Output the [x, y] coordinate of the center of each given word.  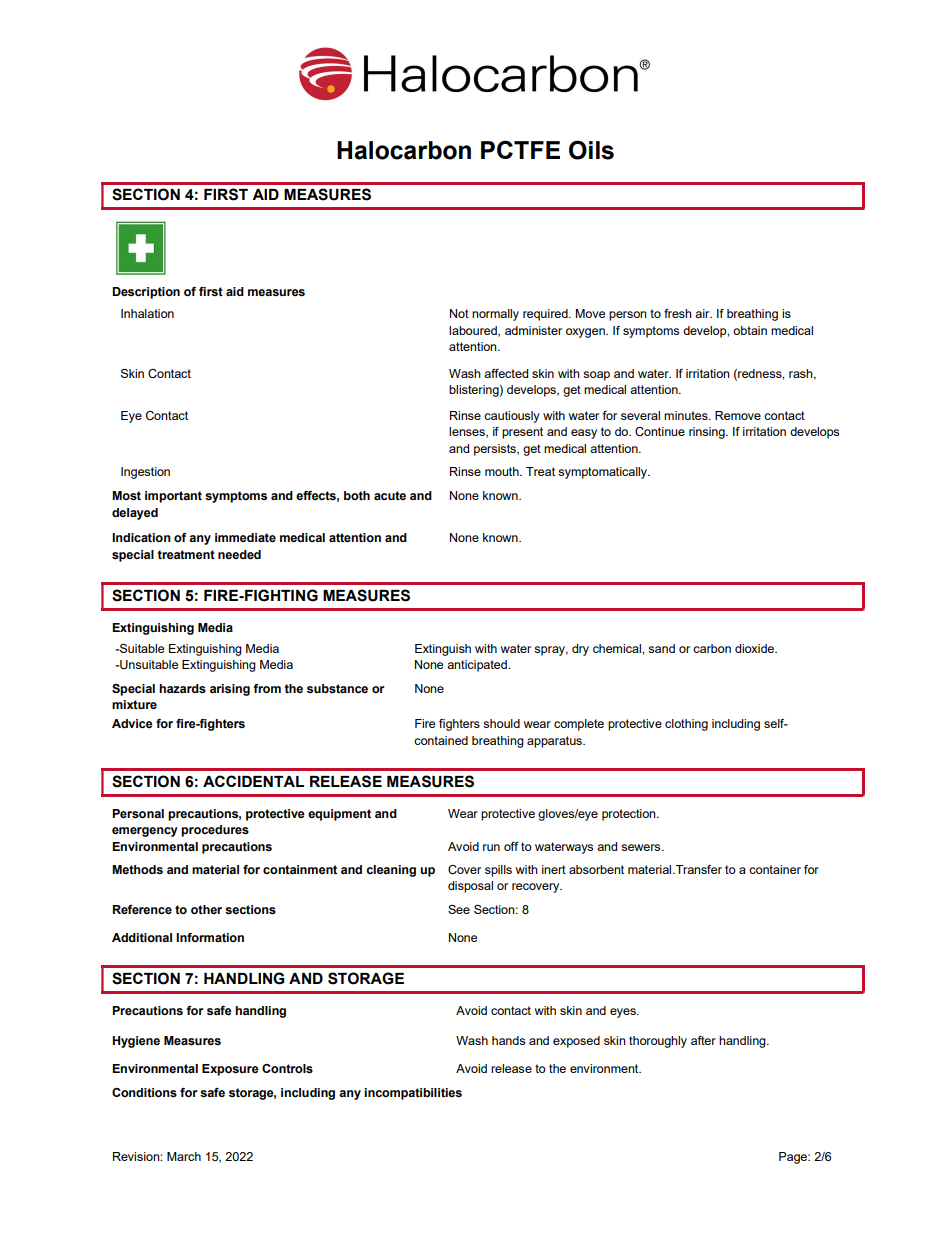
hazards [182, 689]
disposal [470, 887]
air [703, 313]
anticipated [478, 666]
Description [146, 293]
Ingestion [145, 473]
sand [661, 648]
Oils [591, 150]
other [206, 909]
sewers [642, 847]
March [184, 1156]
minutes [687, 415]
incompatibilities [413, 1094]
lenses [468, 432]
